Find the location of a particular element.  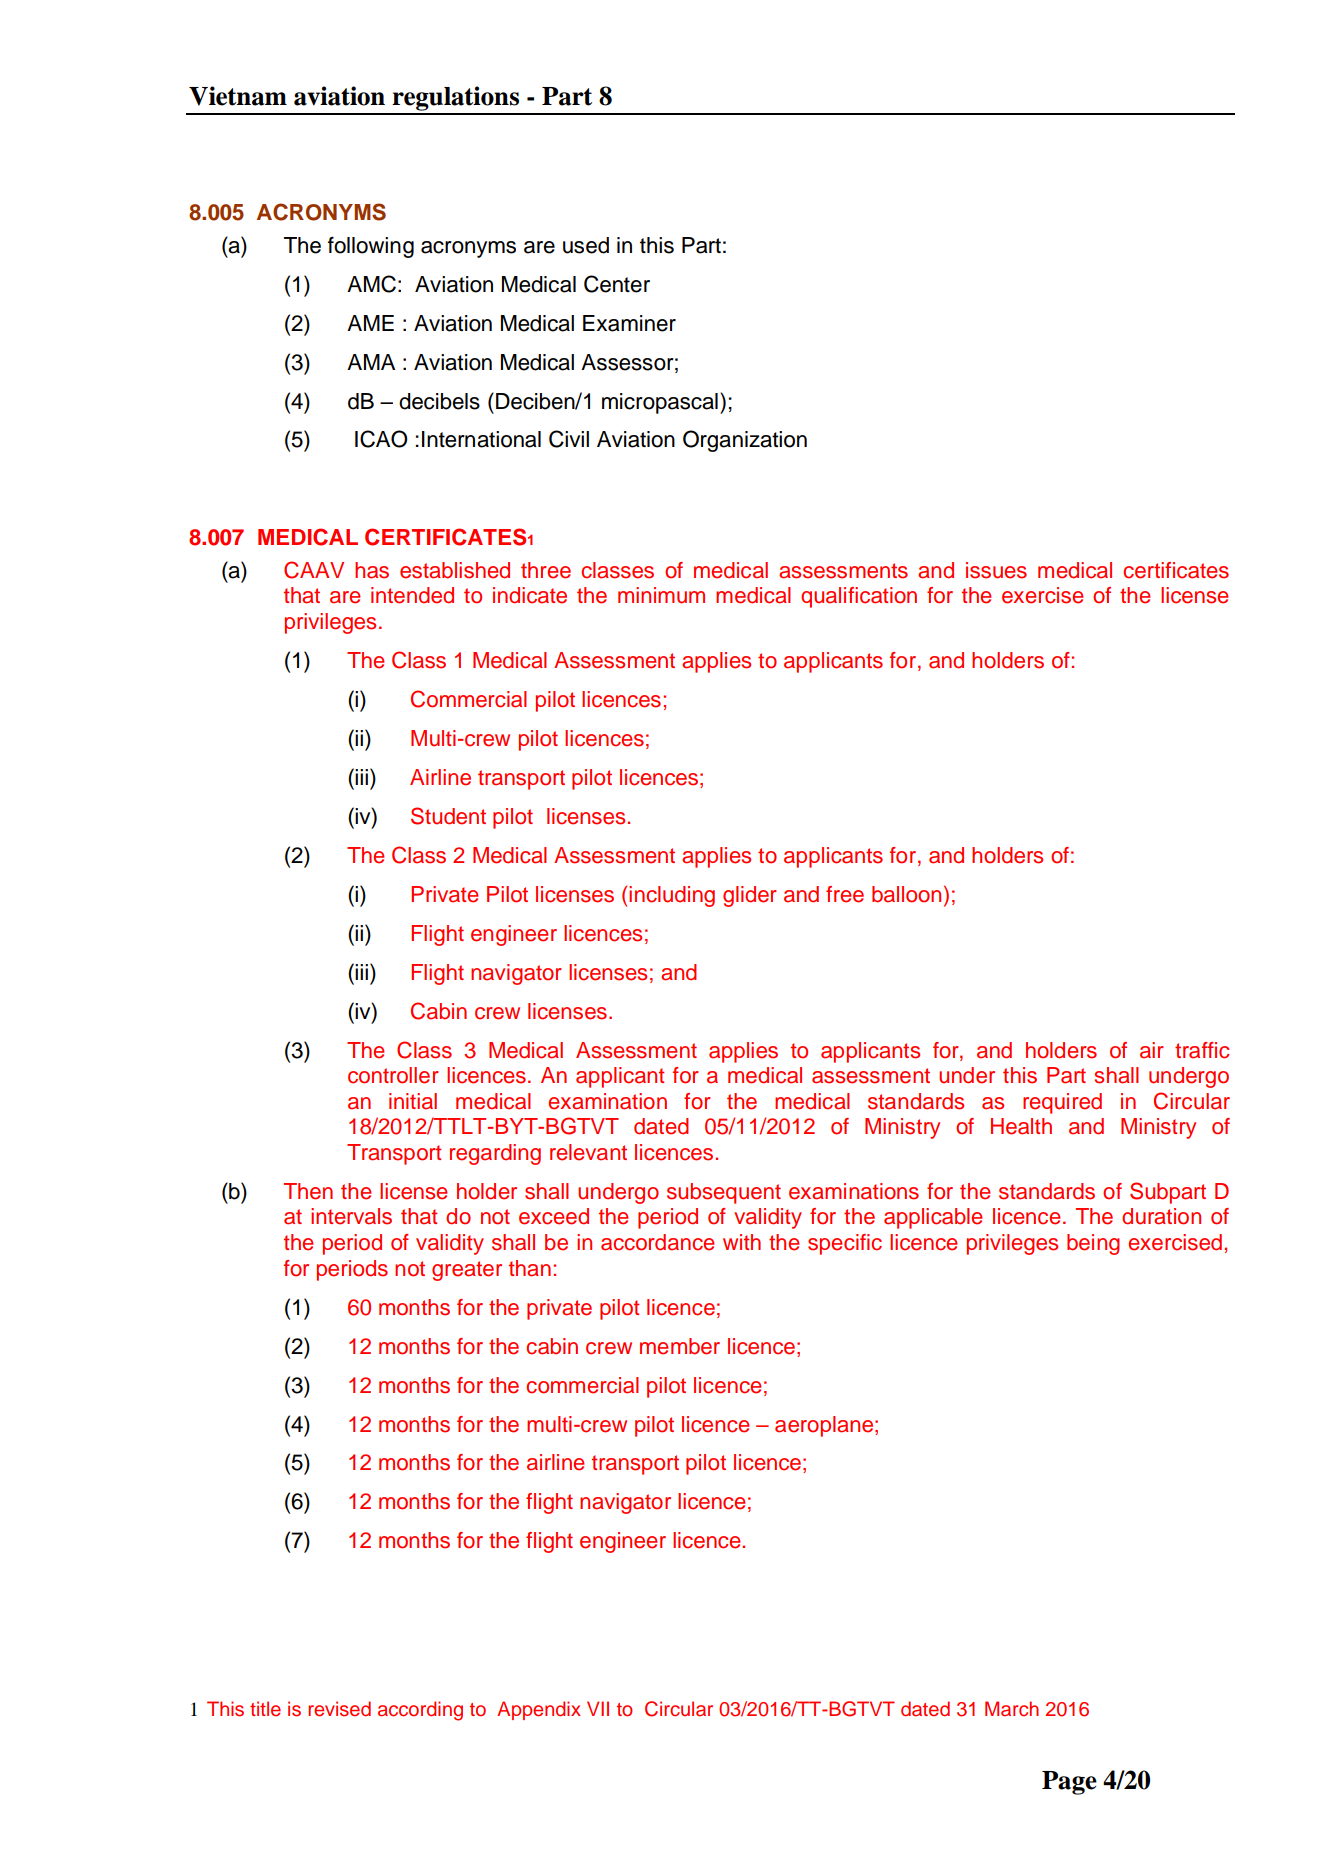

traffic is located at coordinates (1202, 1050).
